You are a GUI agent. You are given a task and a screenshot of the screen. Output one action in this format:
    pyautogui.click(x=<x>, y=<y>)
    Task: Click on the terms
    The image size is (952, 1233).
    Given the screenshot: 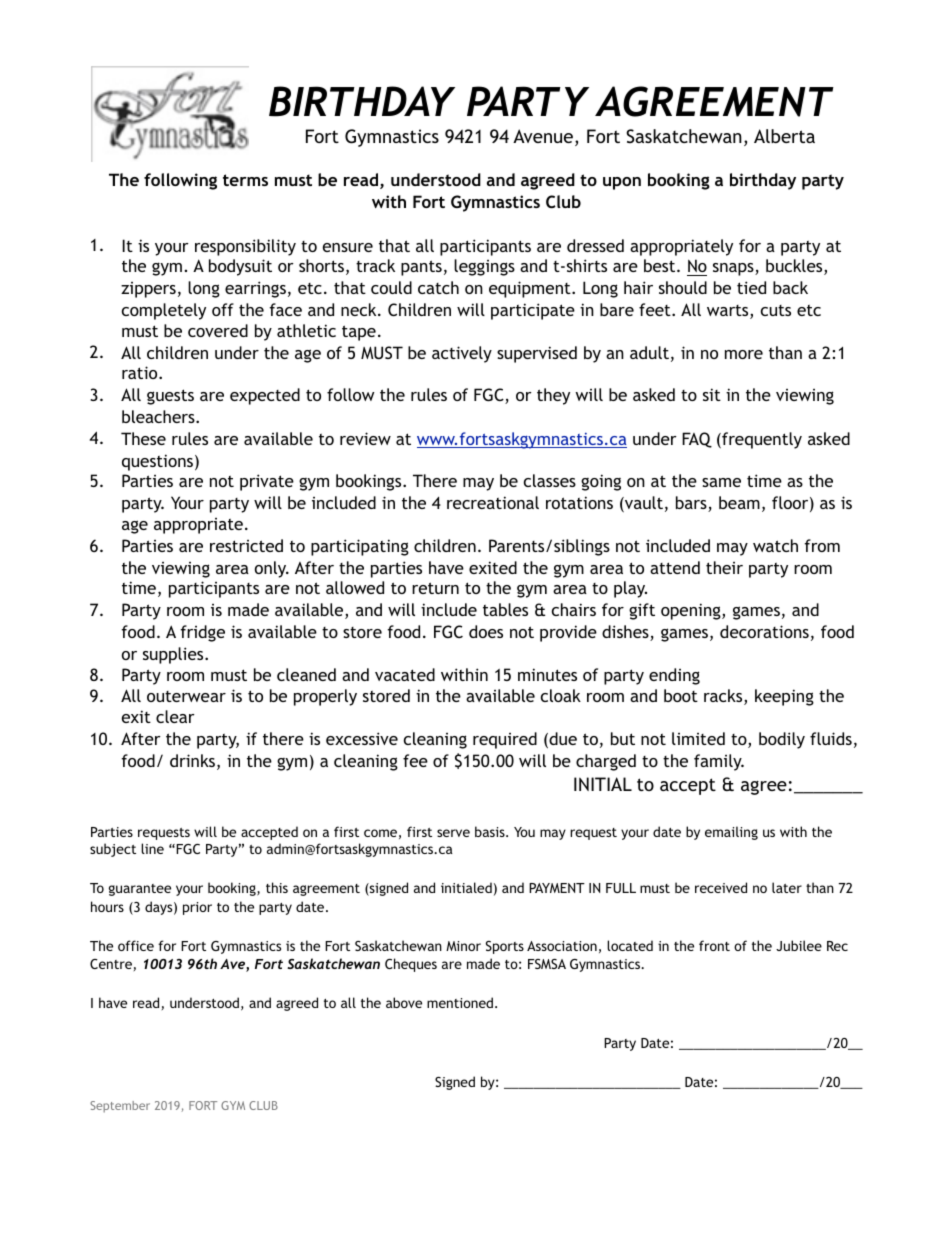 What is the action you would take?
    pyautogui.click(x=245, y=180)
